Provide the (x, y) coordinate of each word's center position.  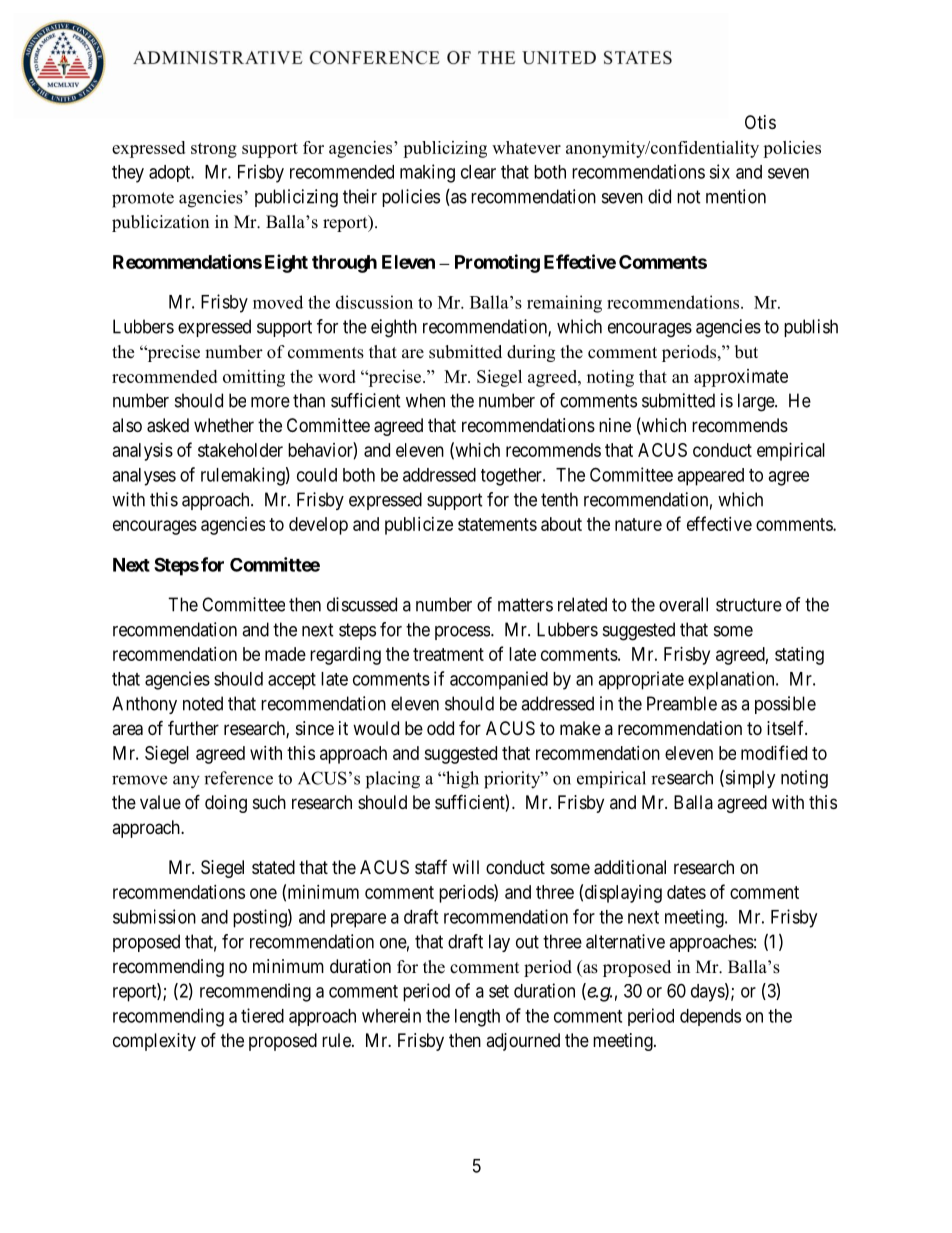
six (719, 171)
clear (478, 172)
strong (214, 150)
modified (774, 752)
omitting (254, 378)
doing (226, 804)
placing (393, 780)
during (531, 353)
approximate (741, 378)
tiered (262, 1015)
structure (749, 605)
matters (525, 605)
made (285, 654)
